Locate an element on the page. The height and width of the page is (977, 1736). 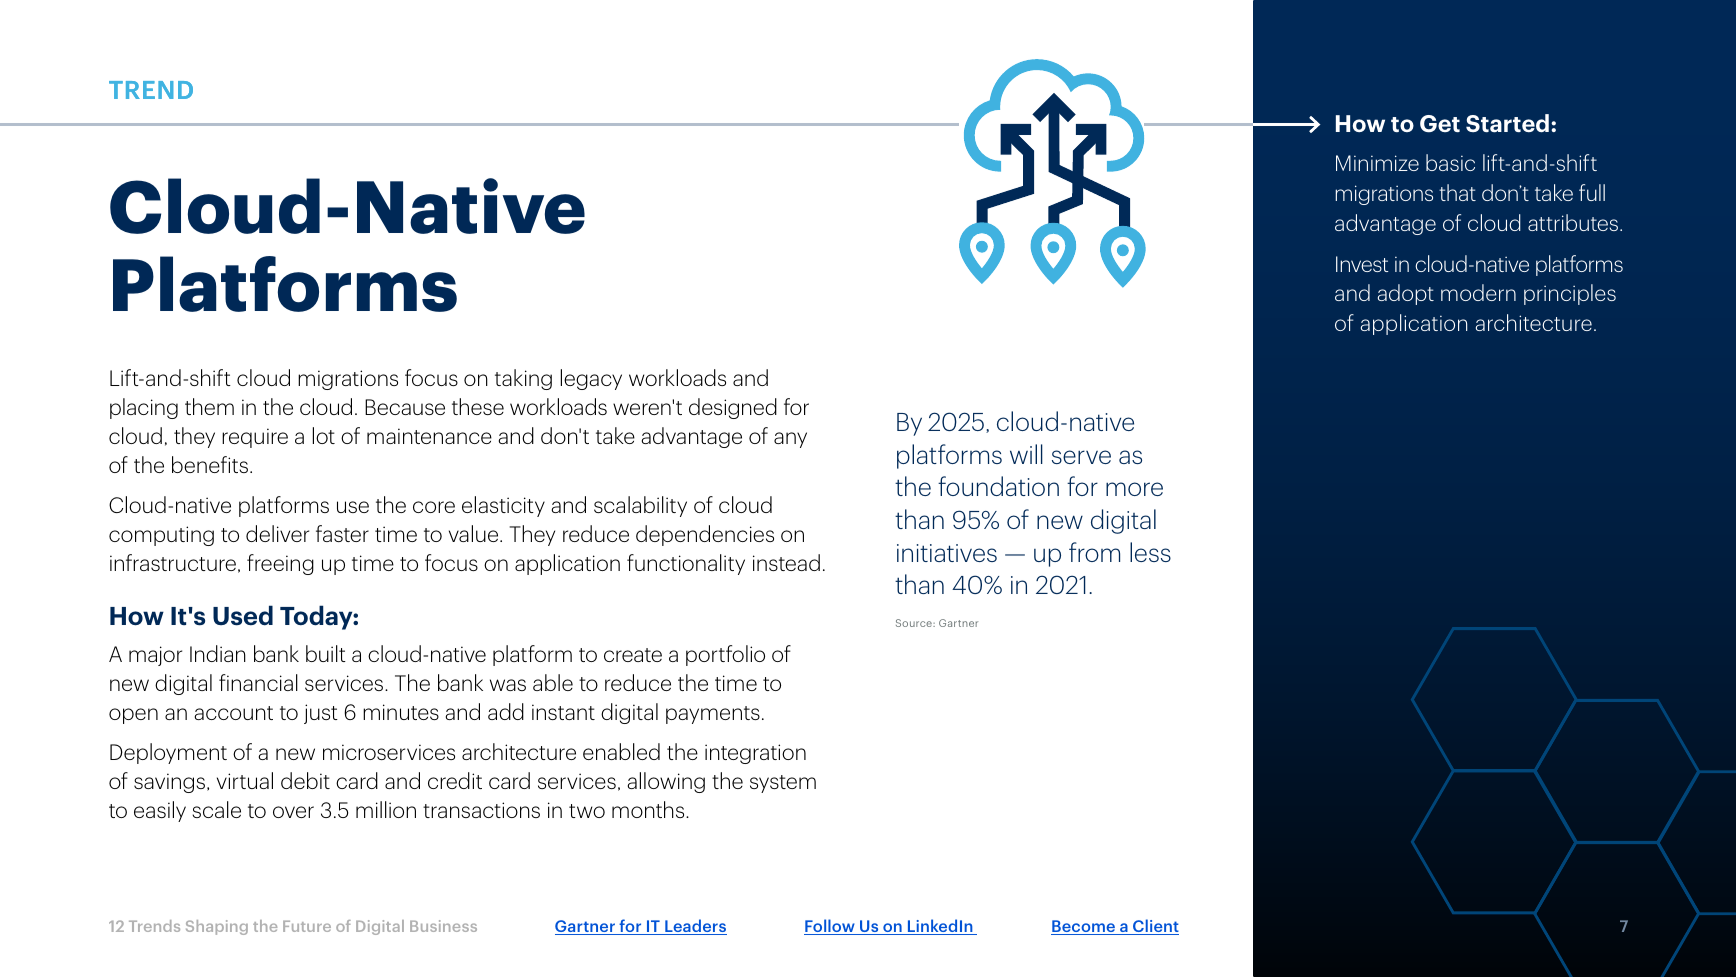
Minimize is located at coordinates (1377, 163).
